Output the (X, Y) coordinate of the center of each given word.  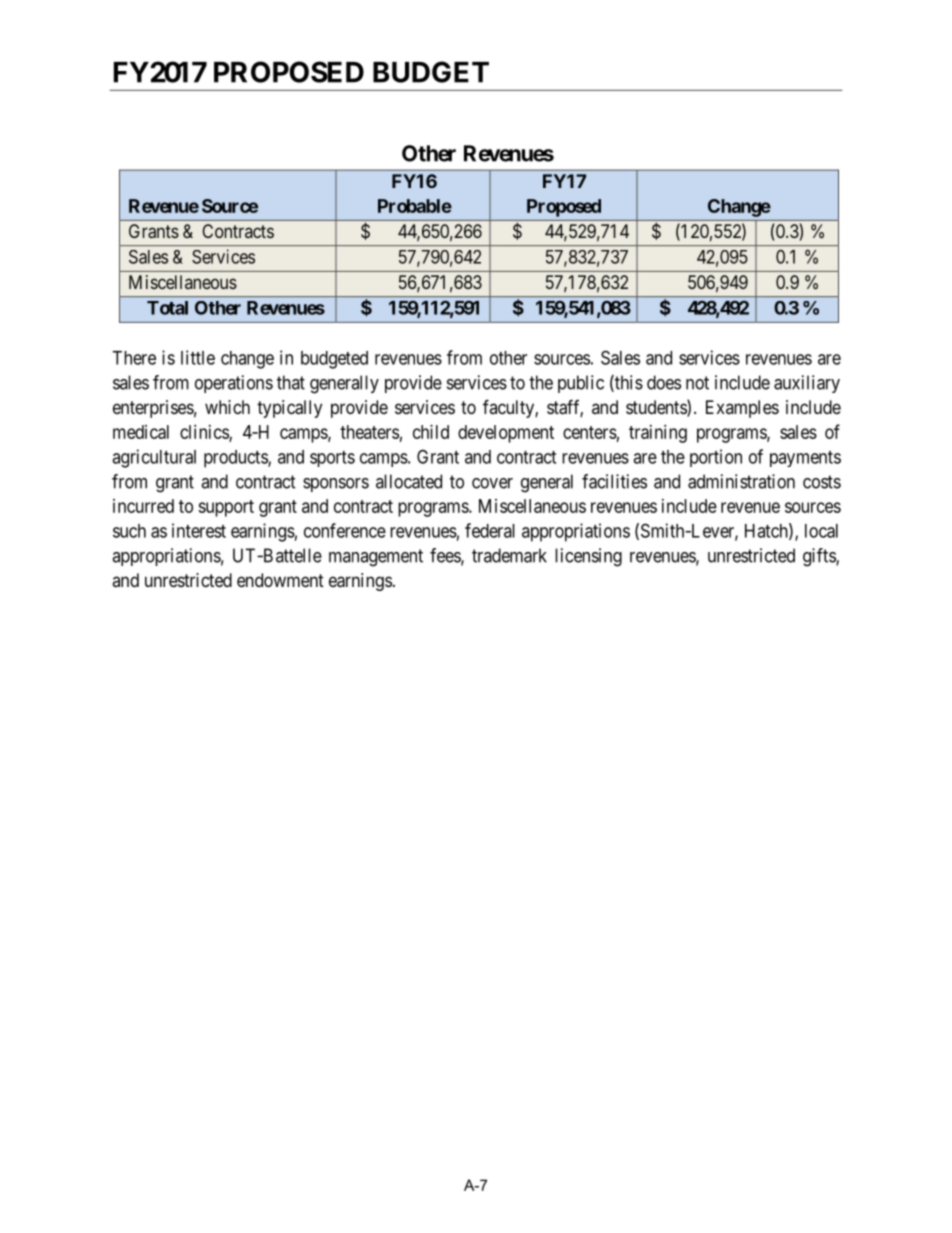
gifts (820, 557)
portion (716, 458)
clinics (205, 433)
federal (490, 530)
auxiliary (807, 384)
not (697, 383)
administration (741, 481)
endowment (280, 580)
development (506, 434)
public (581, 384)
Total (167, 308)
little (198, 357)
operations (234, 384)
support (226, 508)
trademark (509, 555)
